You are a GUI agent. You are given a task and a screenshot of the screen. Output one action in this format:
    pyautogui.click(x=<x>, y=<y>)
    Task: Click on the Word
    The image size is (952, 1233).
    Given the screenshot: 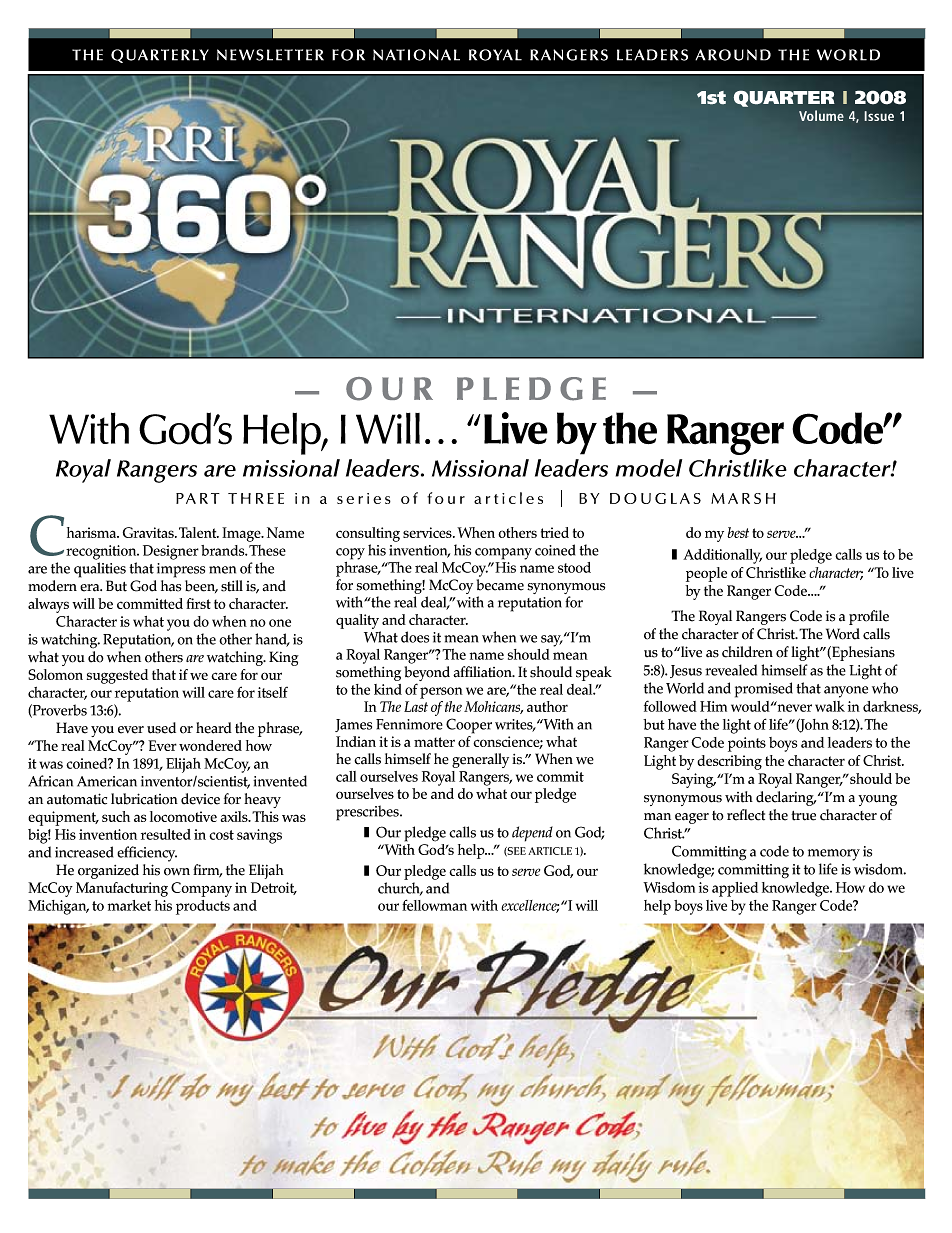 What is the action you would take?
    pyautogui.click(x=843, y=634)
